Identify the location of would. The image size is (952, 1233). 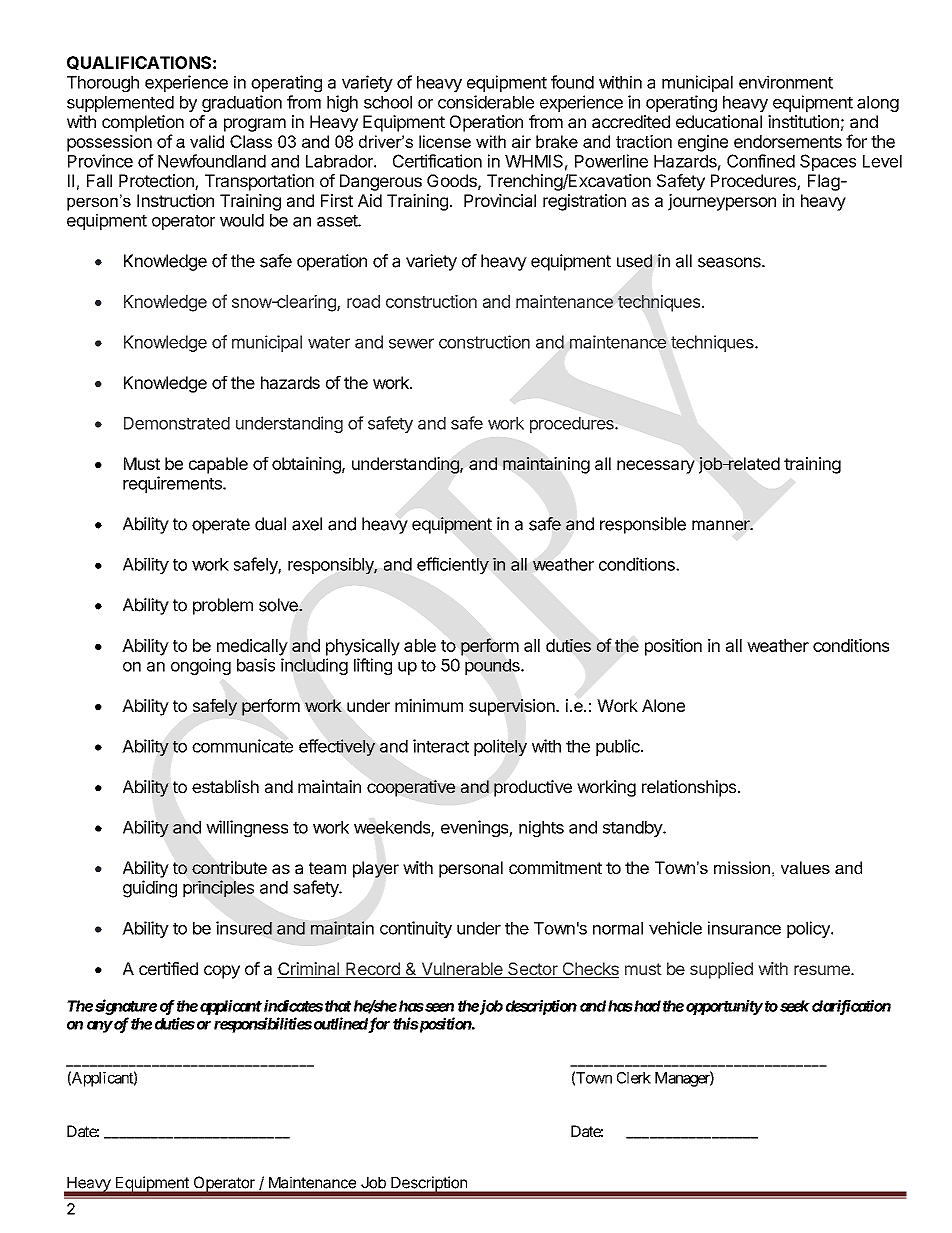
(242, 220).
